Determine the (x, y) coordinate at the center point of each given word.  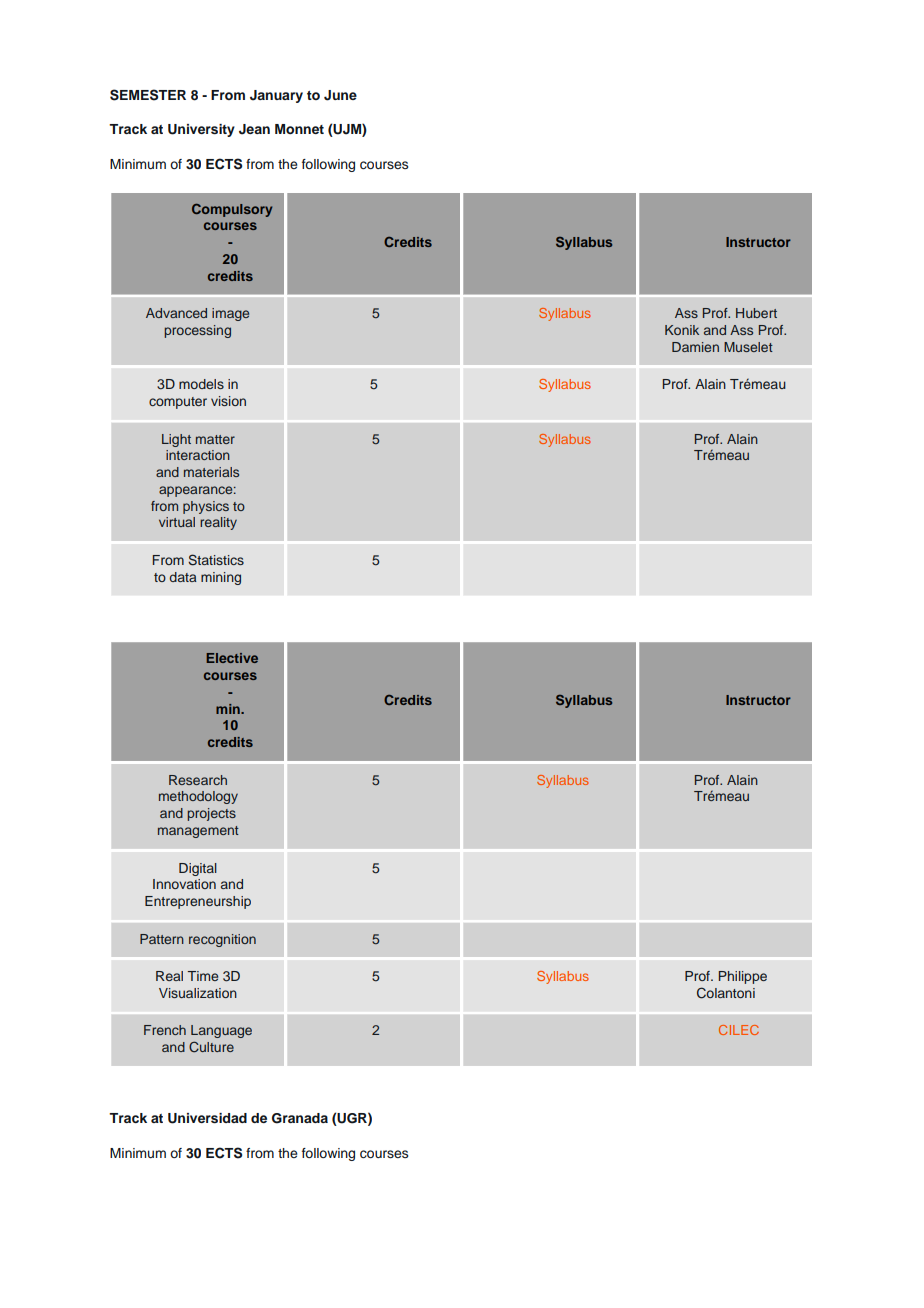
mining (221, 578)
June (340, 95)
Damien (695, 347)
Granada (300, 1118)
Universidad (207, 1118)
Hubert (756, 313)
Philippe (743, 977)
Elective (232, 658)
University (201, 130)
